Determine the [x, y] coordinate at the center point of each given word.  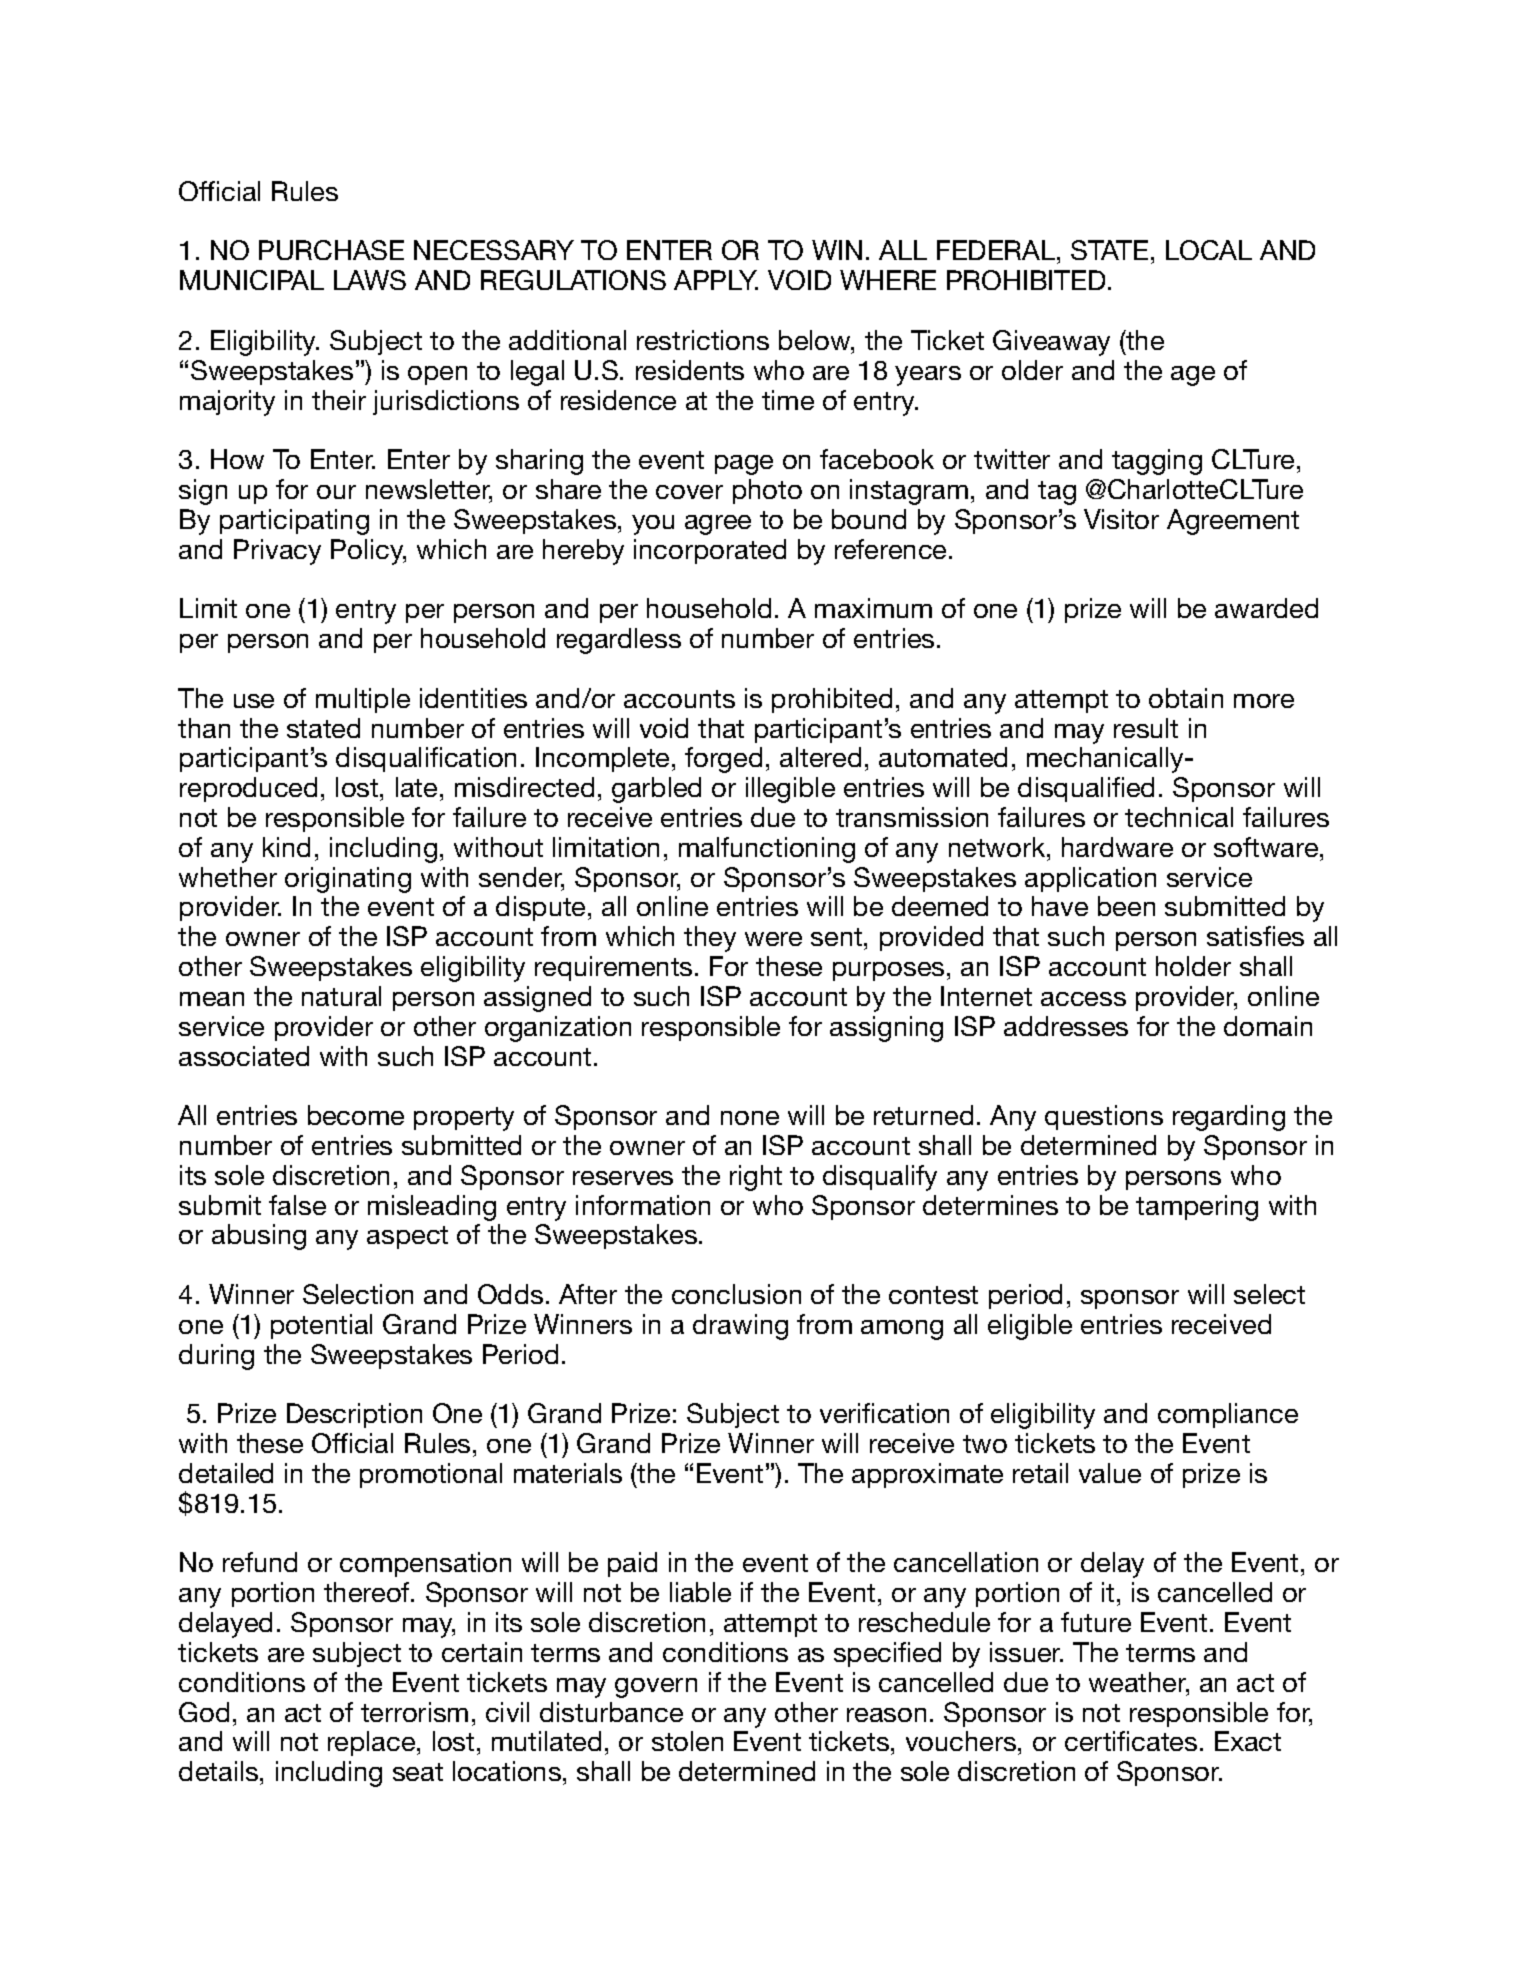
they [710, 939]
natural [341, 996]
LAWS [370, 280]
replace [373, 1743]
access [1083, 999]
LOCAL [1209, 250]
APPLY [716, 280]
